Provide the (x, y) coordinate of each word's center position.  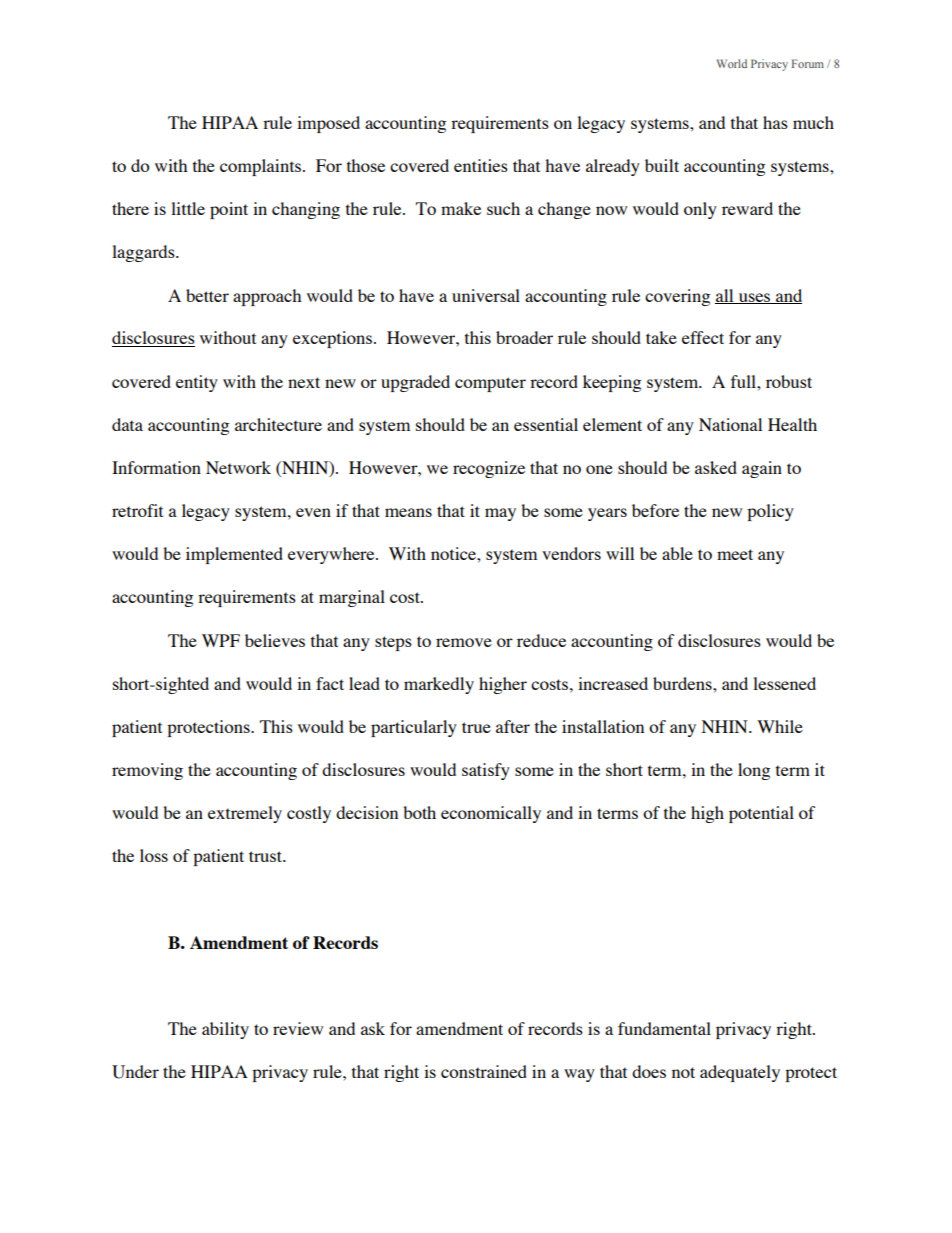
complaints (260, 167)
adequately (740, 1073)
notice (454, 553)
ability (225, 1030)
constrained (484, 1071)
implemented (234, 555)
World (732, 63)
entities (481, 165)
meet (735, 554)
